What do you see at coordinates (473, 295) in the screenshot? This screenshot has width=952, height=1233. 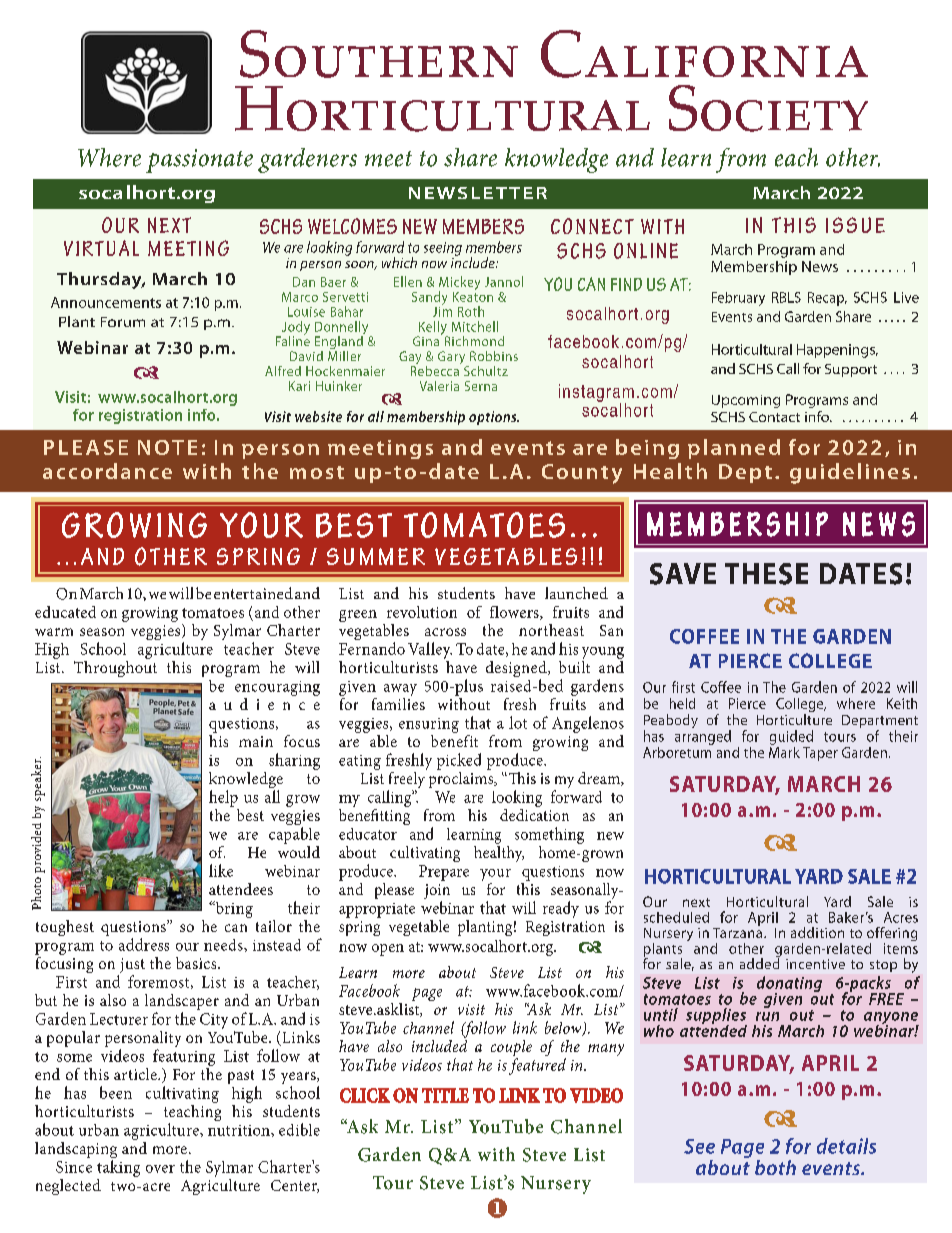 I see `Keaton` at bounding box center [473, 295].
